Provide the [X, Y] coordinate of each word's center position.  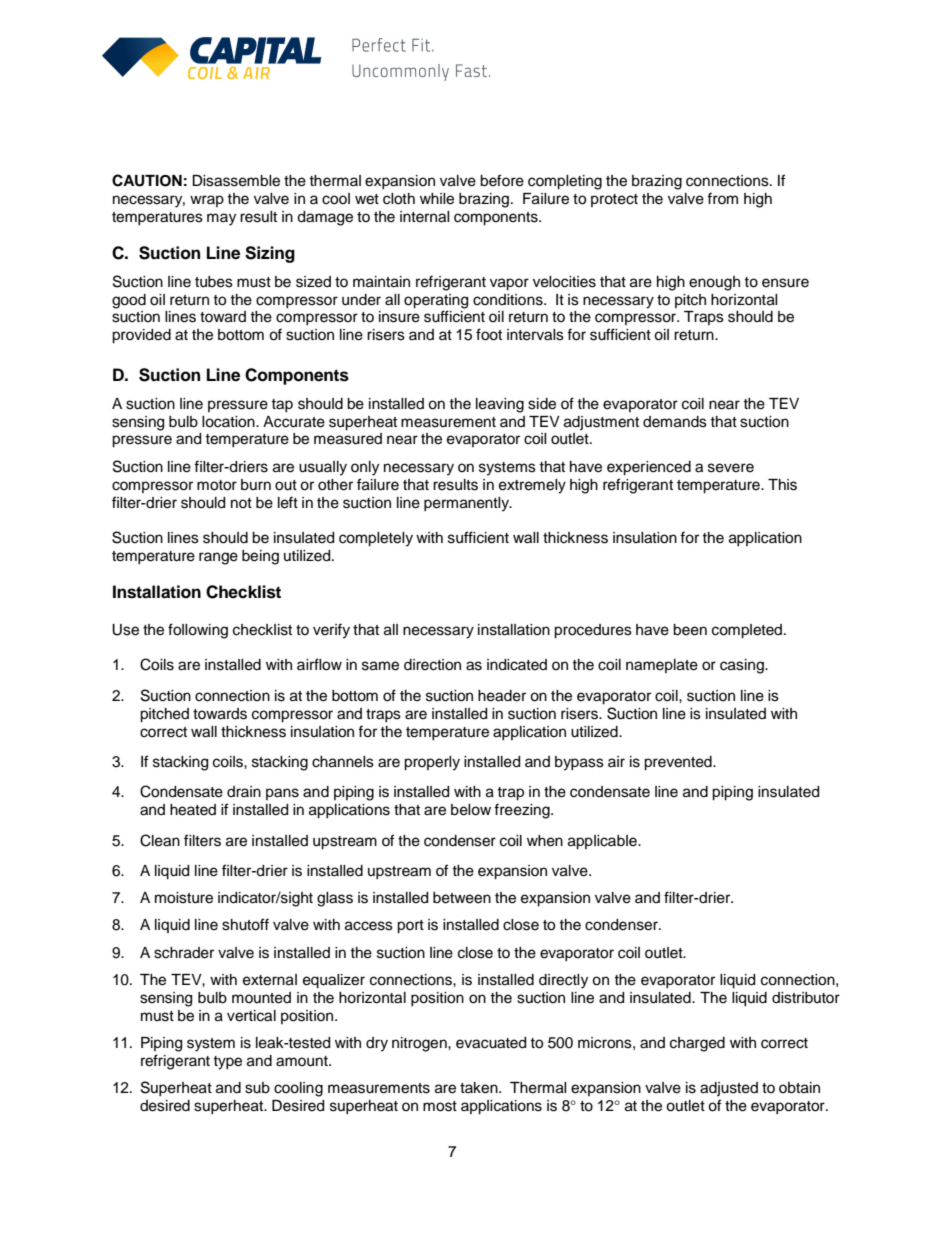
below [471, 810]
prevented [679, 763]
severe [731, 468]
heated [193, 810]
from [722, 198]
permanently [467, 504]
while [437, 199]
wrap [207, 201]
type [227, 1063]
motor [217, 485]
